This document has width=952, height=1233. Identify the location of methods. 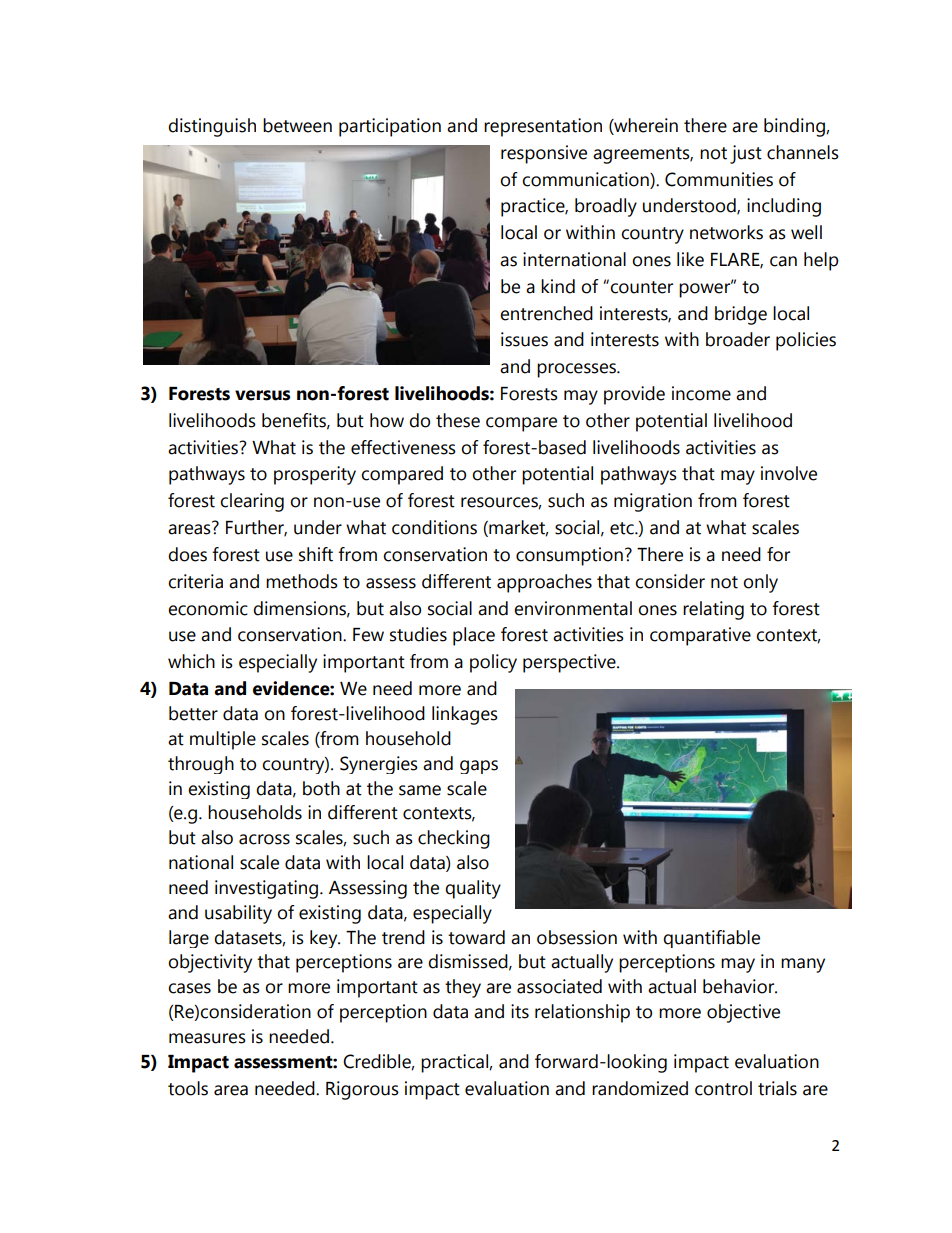
(302, 581).
